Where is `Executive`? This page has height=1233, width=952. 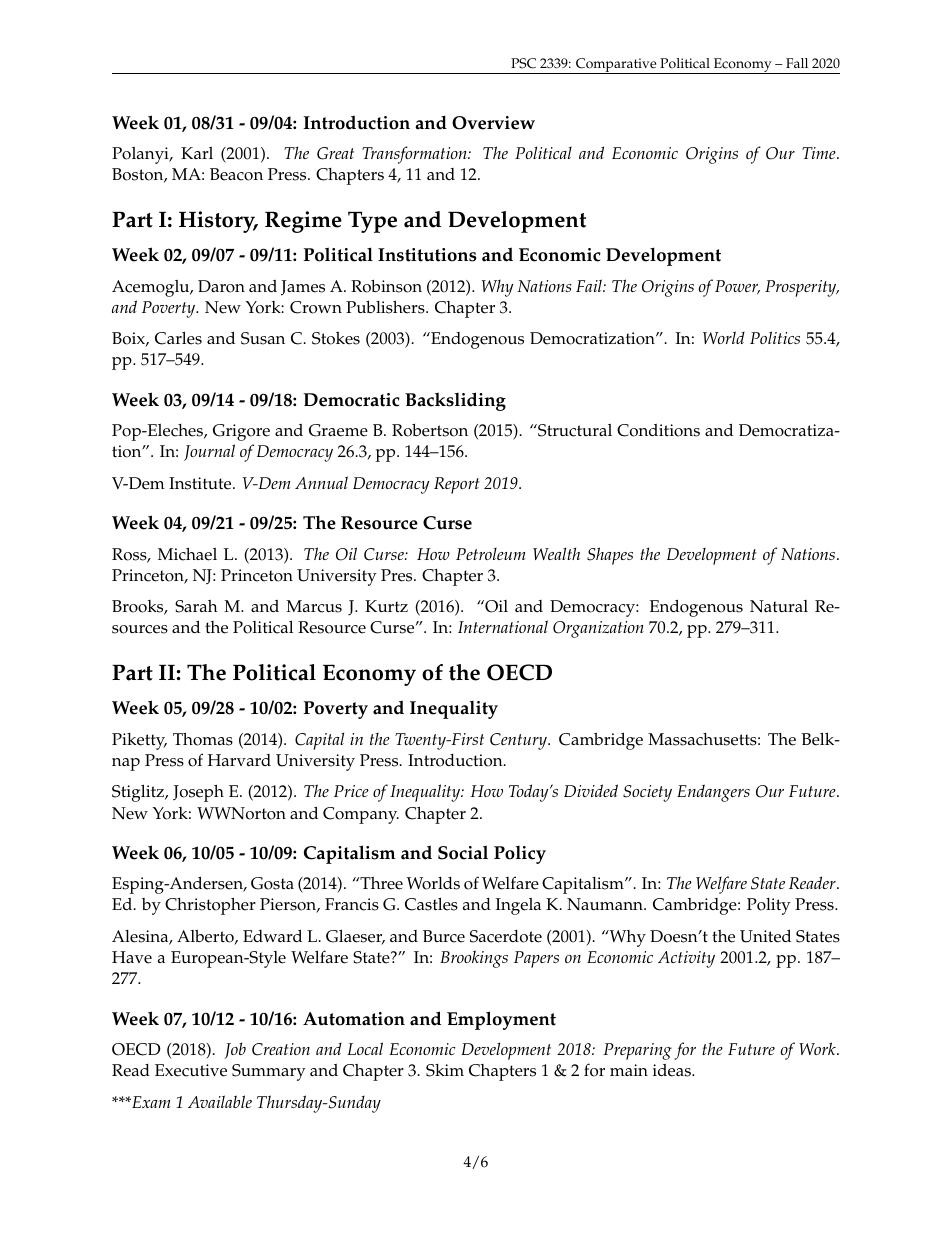 Executive is located at coordinates (191, 1070).
